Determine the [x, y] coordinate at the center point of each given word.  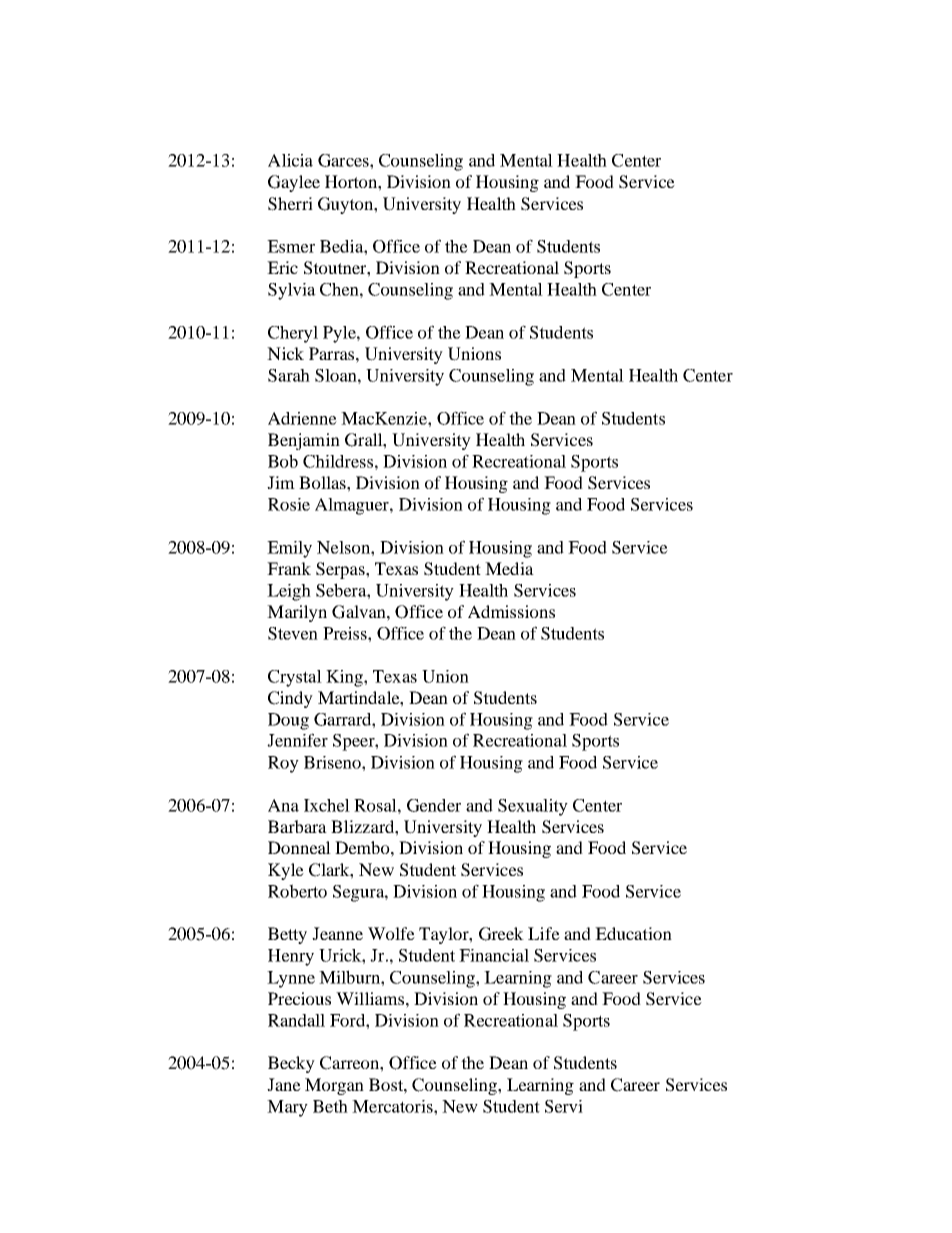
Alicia [290, 160]
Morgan [334, 1086]
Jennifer [297, 740]
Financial [494, 955]
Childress [338, 461]
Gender [434, 805]
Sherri [290, 204]
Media [509, 568]
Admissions [511, 611]
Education [633, 933]
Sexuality [533, 807]
